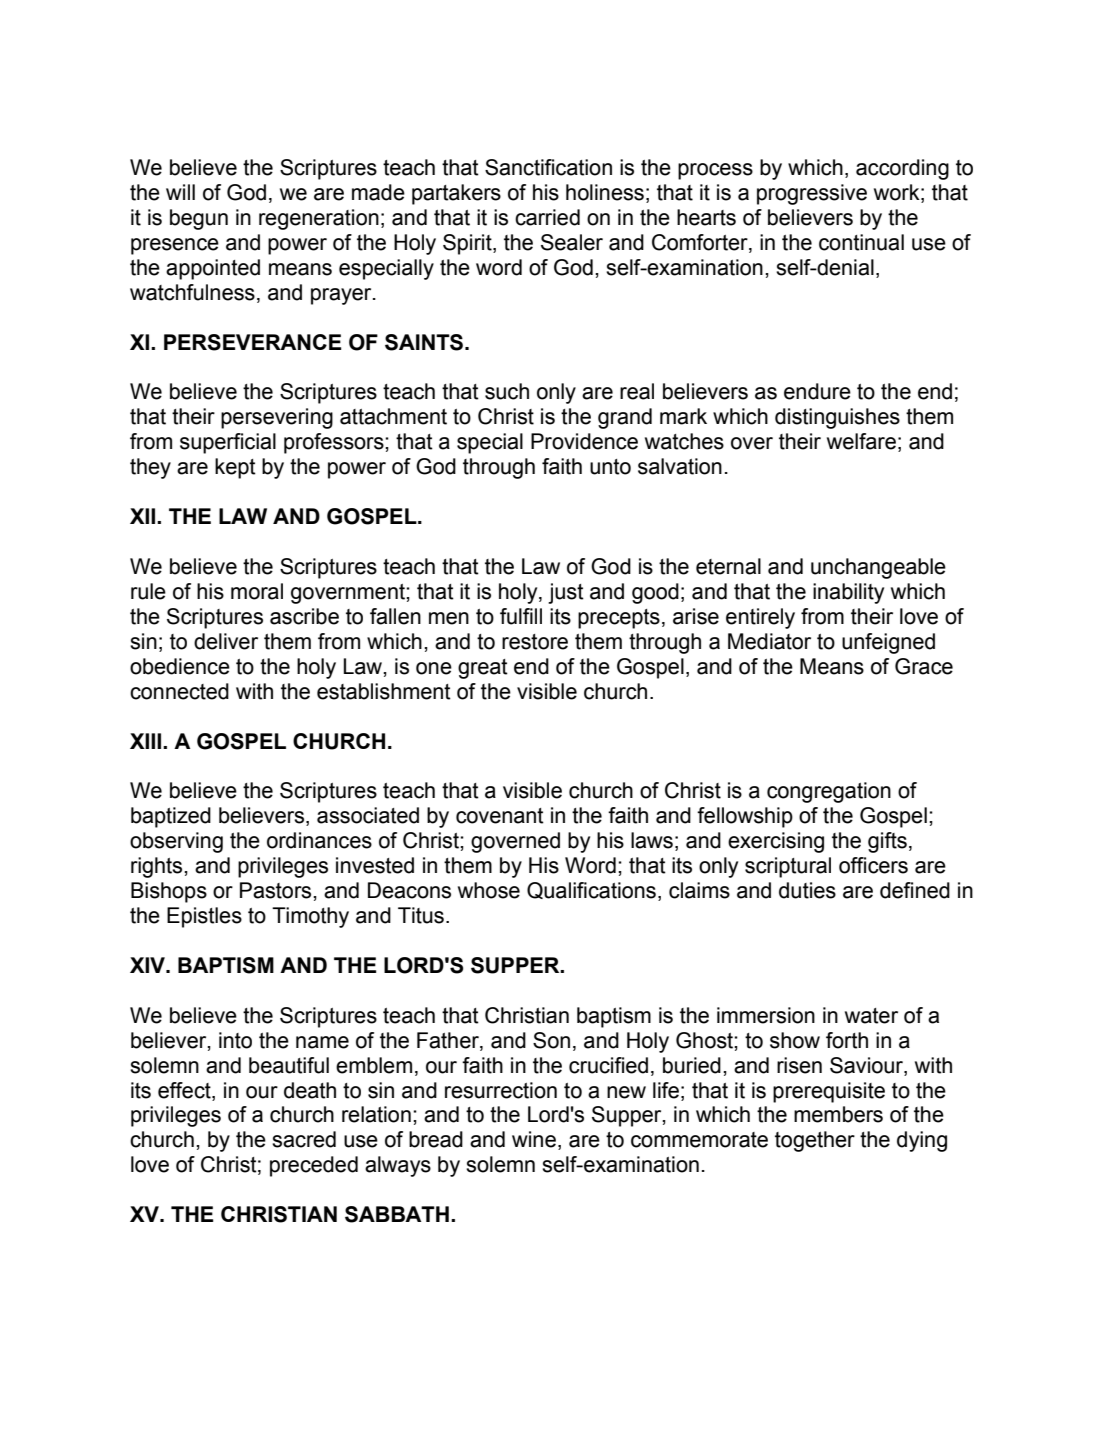 The image size is (1106, 1431). I want to click on great, so click(483, 669).
